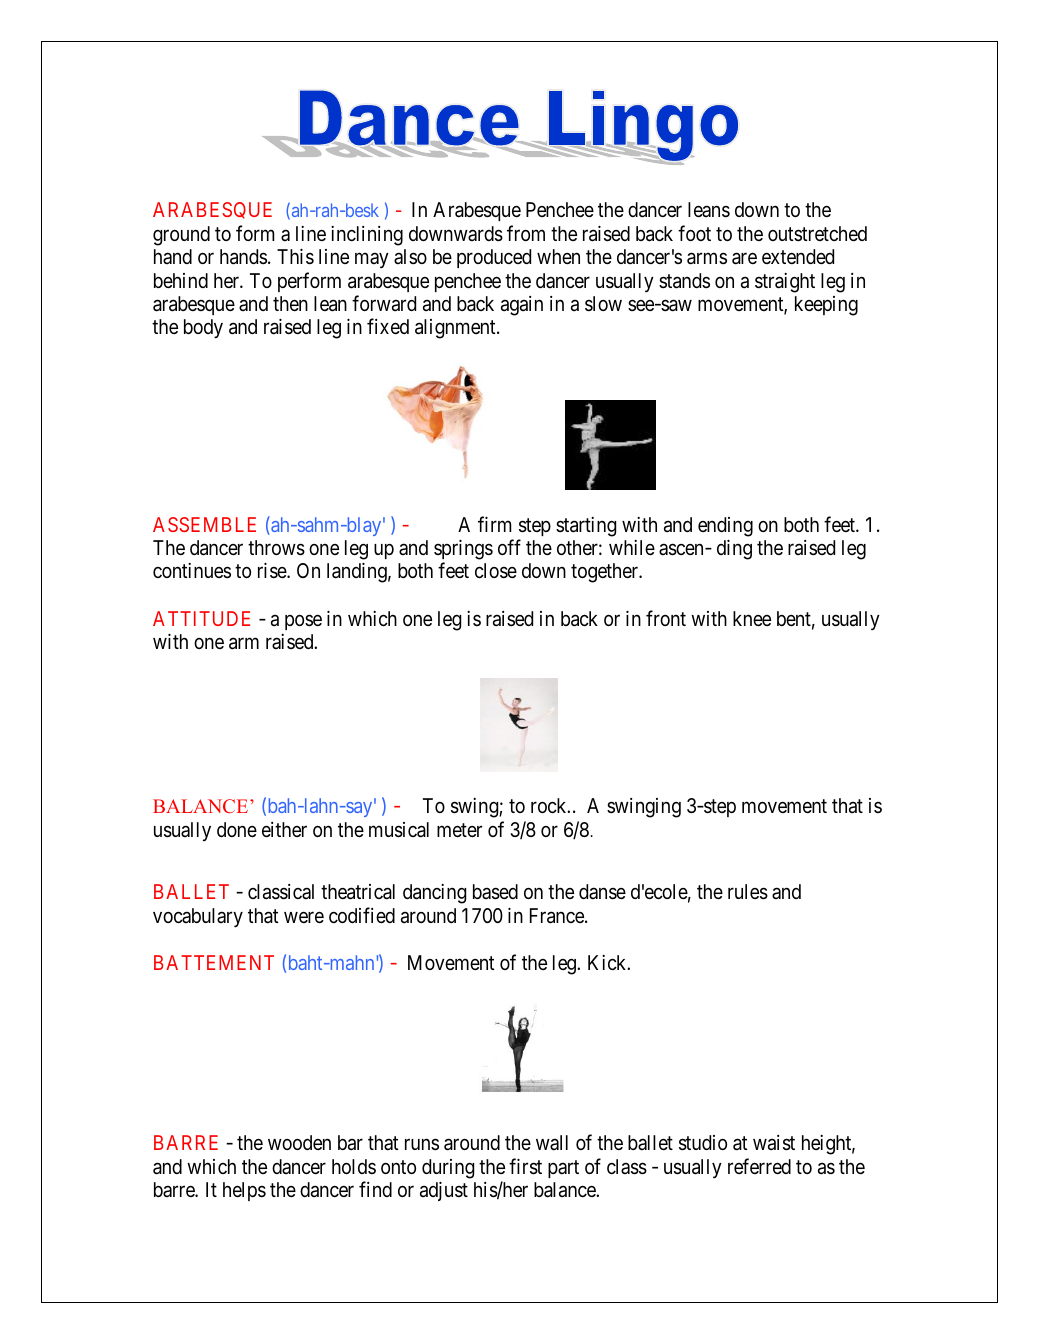 The width and height of the screenshot is (1038, 1343). I want to click on produced, so click(494, 258).
